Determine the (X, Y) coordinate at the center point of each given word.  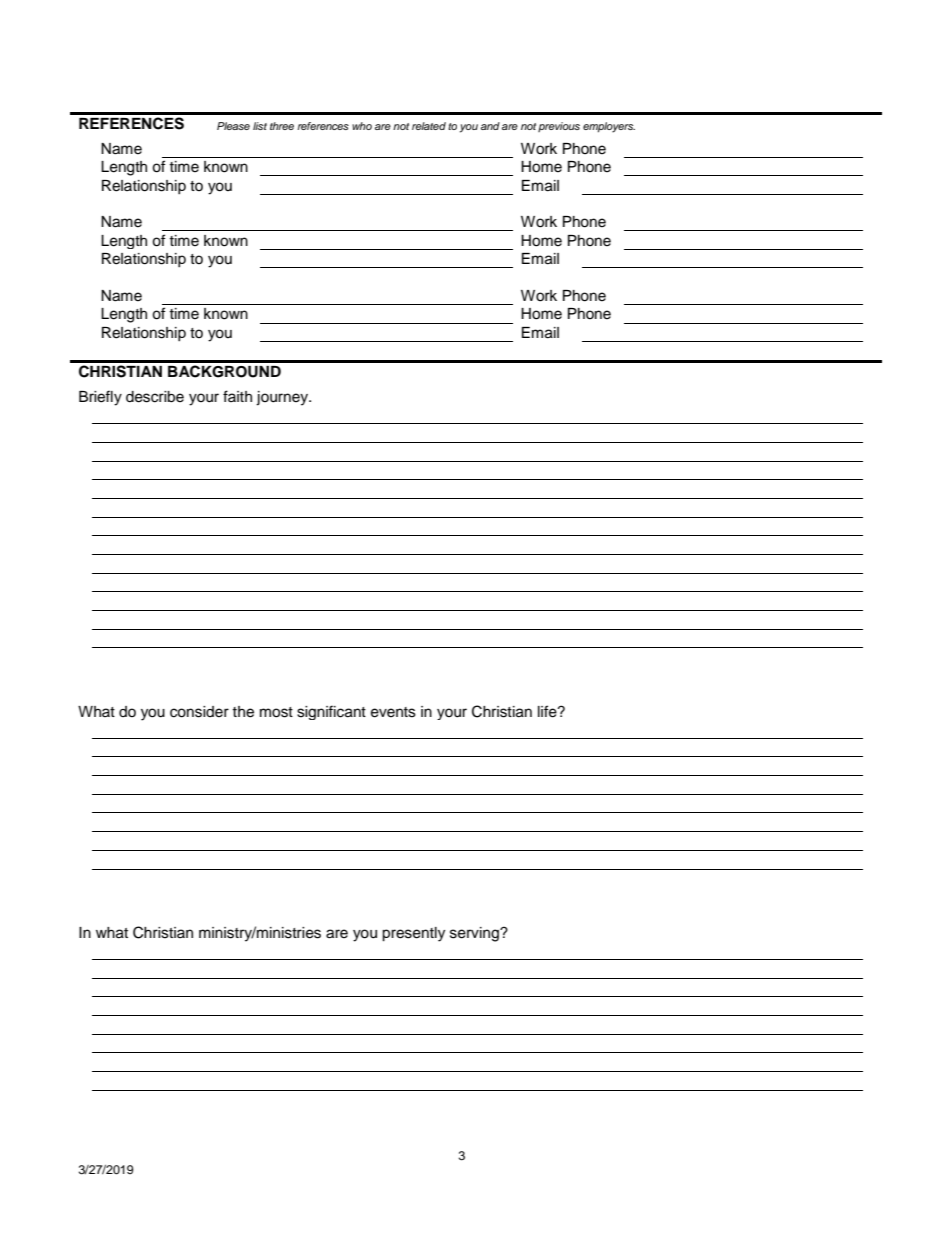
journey (283, 398)
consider (199, 712)
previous (559, 127)
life (548, 711)
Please (233, 126)
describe (155, 397)
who (362, 126)
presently (413, 934)
